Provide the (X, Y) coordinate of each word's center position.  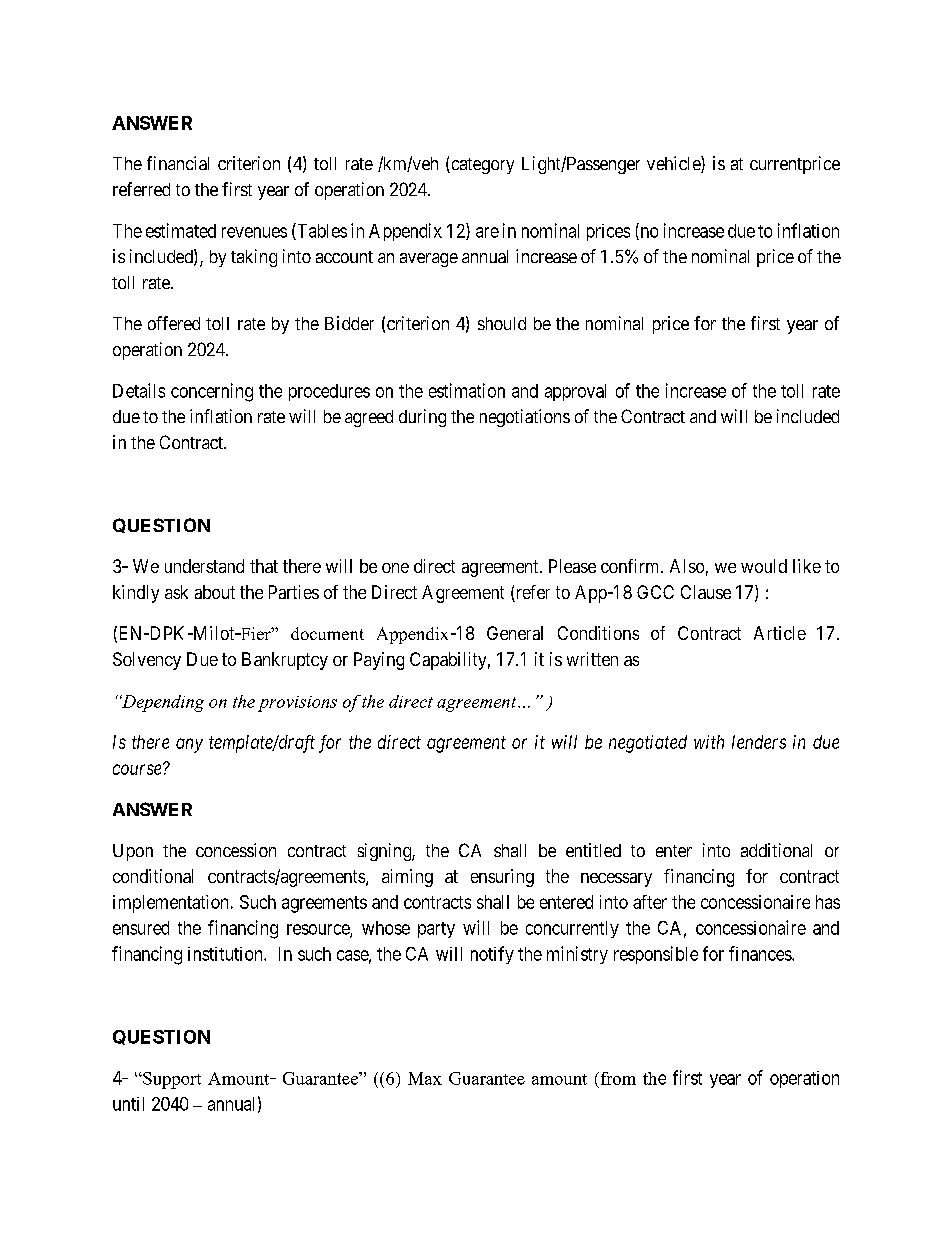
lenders (759, 742)
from (617, 1078)
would (764, 566)
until (128, 1104)
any (189, 745)
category (481, 166)
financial (178, 163)
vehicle (674, 164)
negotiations (525, 418)
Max (425, 1078)
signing (385, 852)
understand (204, 566)
